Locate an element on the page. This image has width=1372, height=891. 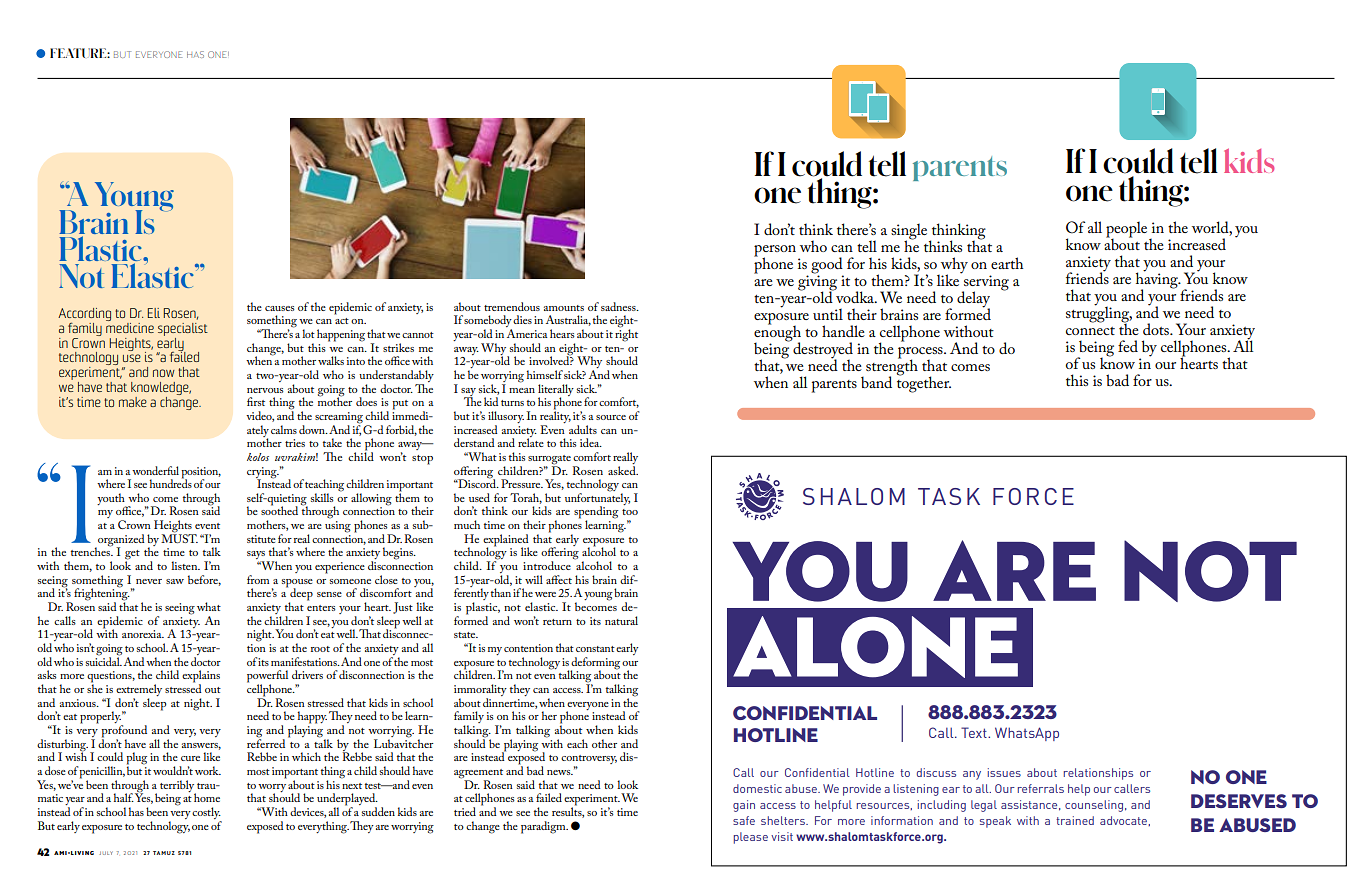
people is located at coordinates (1126, 230).
